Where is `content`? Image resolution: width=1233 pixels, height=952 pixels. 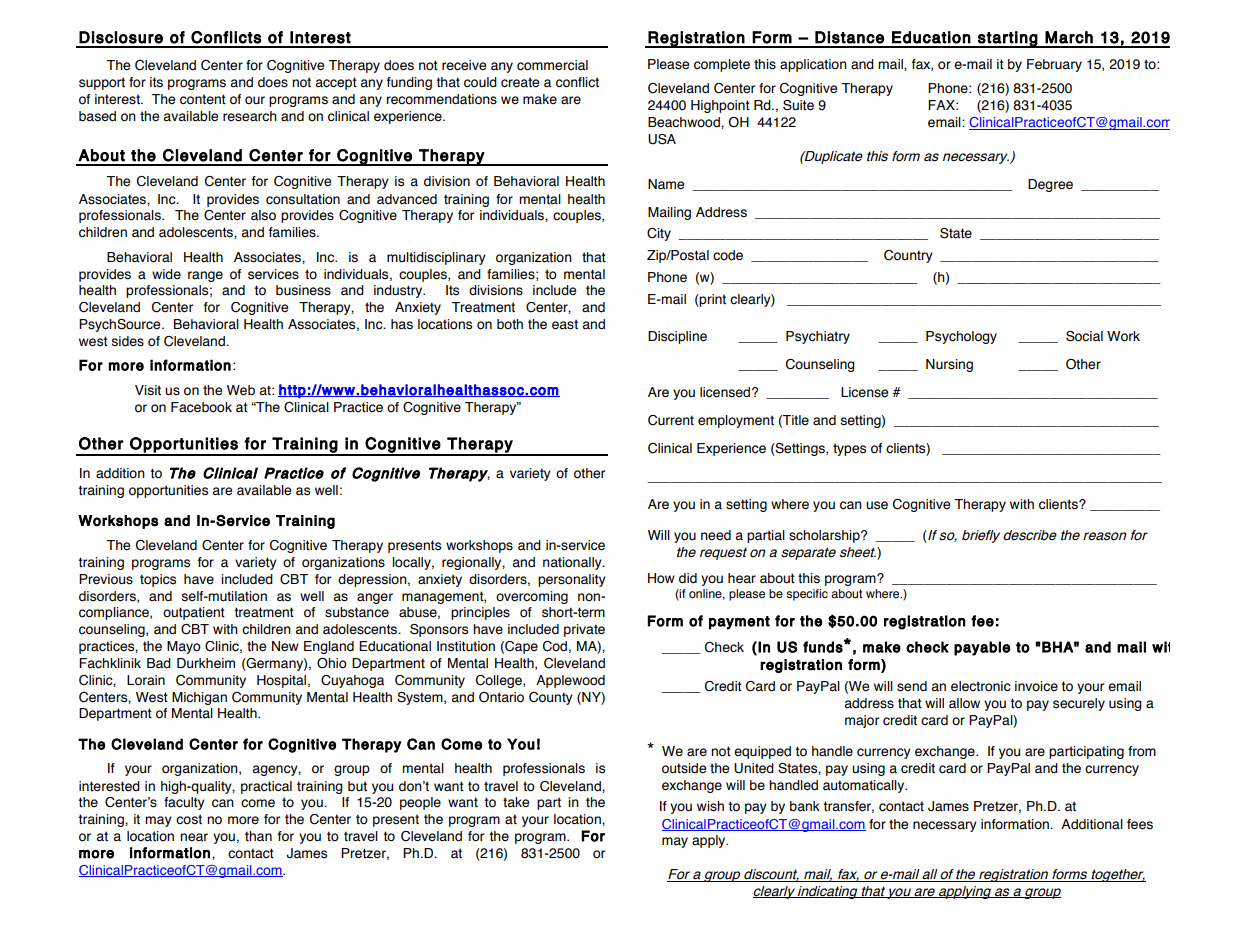 content is located at coordinates (203, 99).
